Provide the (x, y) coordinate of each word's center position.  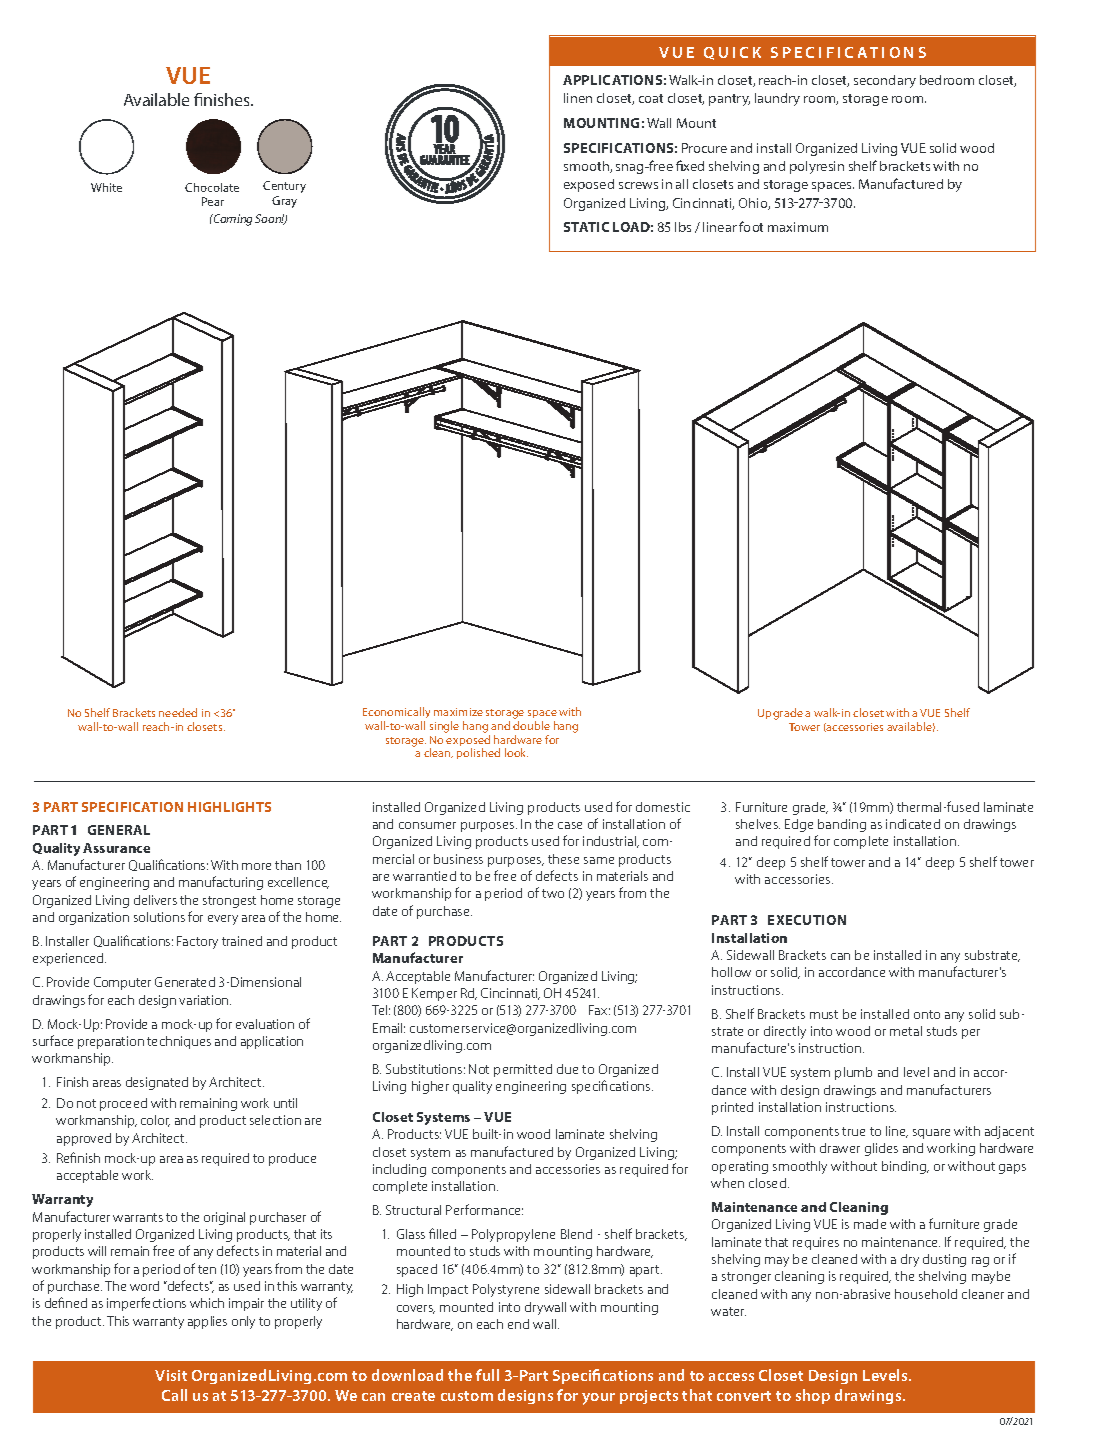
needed (178, 712)
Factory (197, 942)
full (487, 1375)
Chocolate (212, 187)
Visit (171, 1375)
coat (651, 98)
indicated (913, 824)
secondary (885, 81)
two (553, 893)
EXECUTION (807, 920)
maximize (458, 712)
